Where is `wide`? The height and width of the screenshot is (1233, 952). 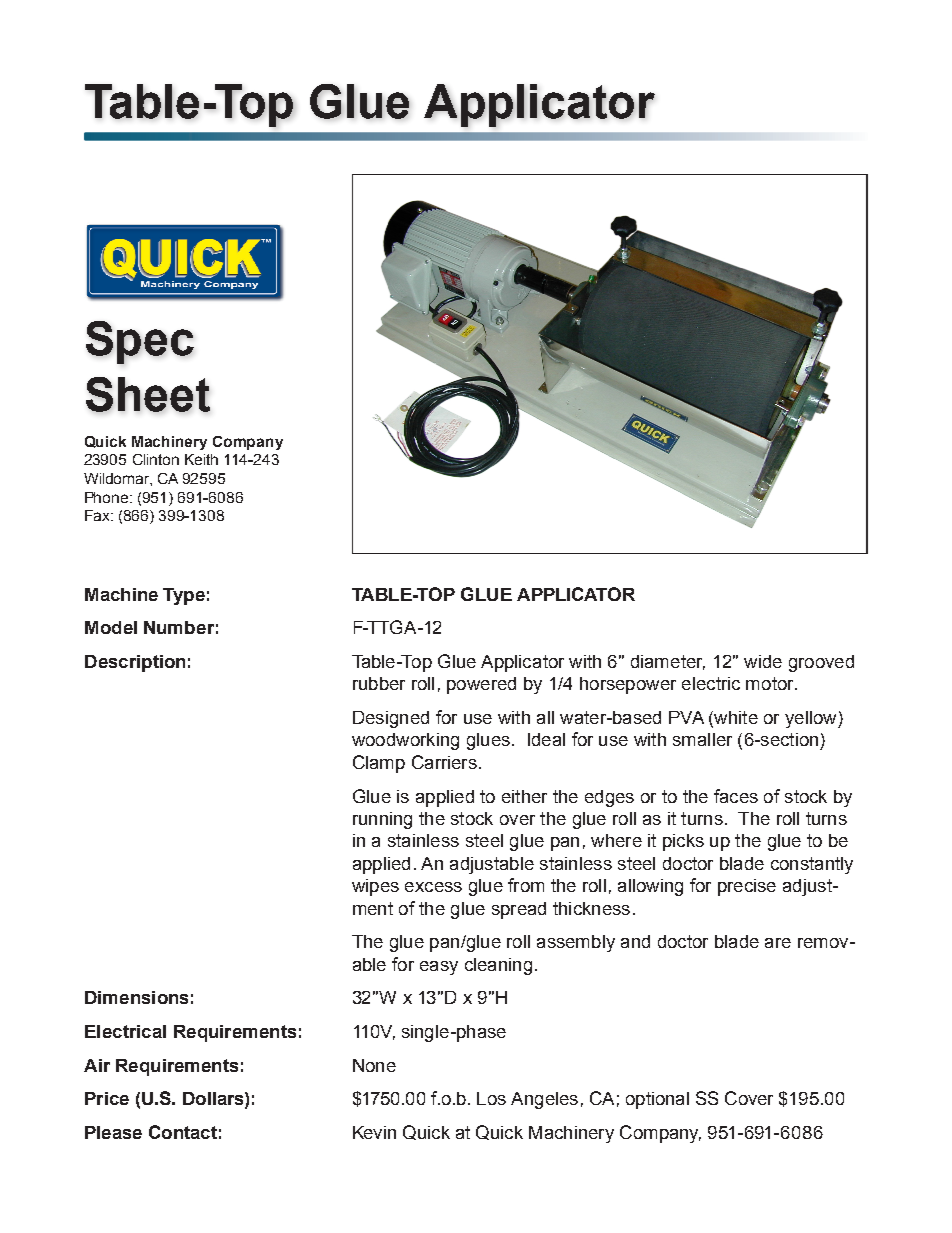
wide is located at coordinates (763, 661).
